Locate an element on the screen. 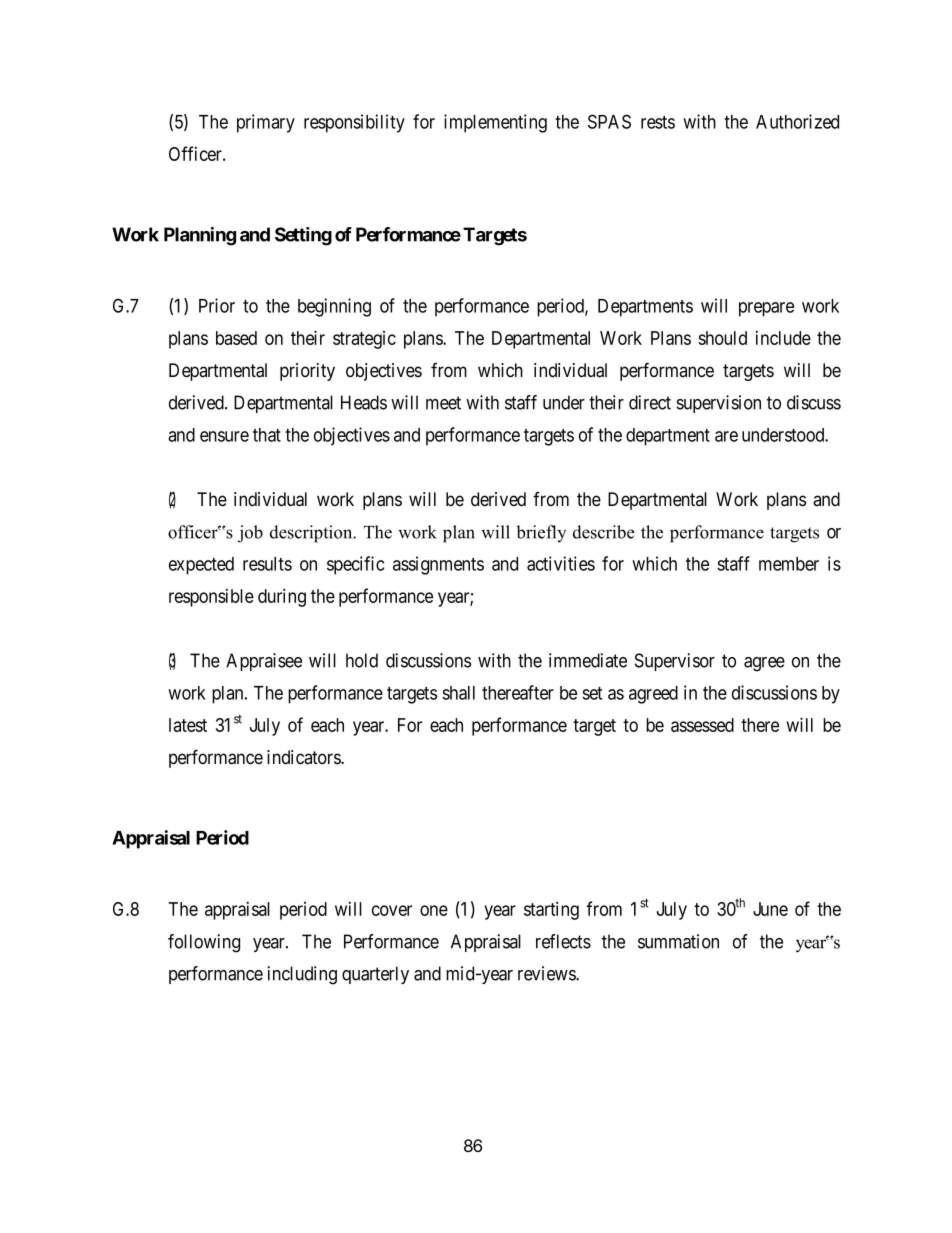 This screenshot has width=952, height=1233. including is located at coordinates (302, 975).
